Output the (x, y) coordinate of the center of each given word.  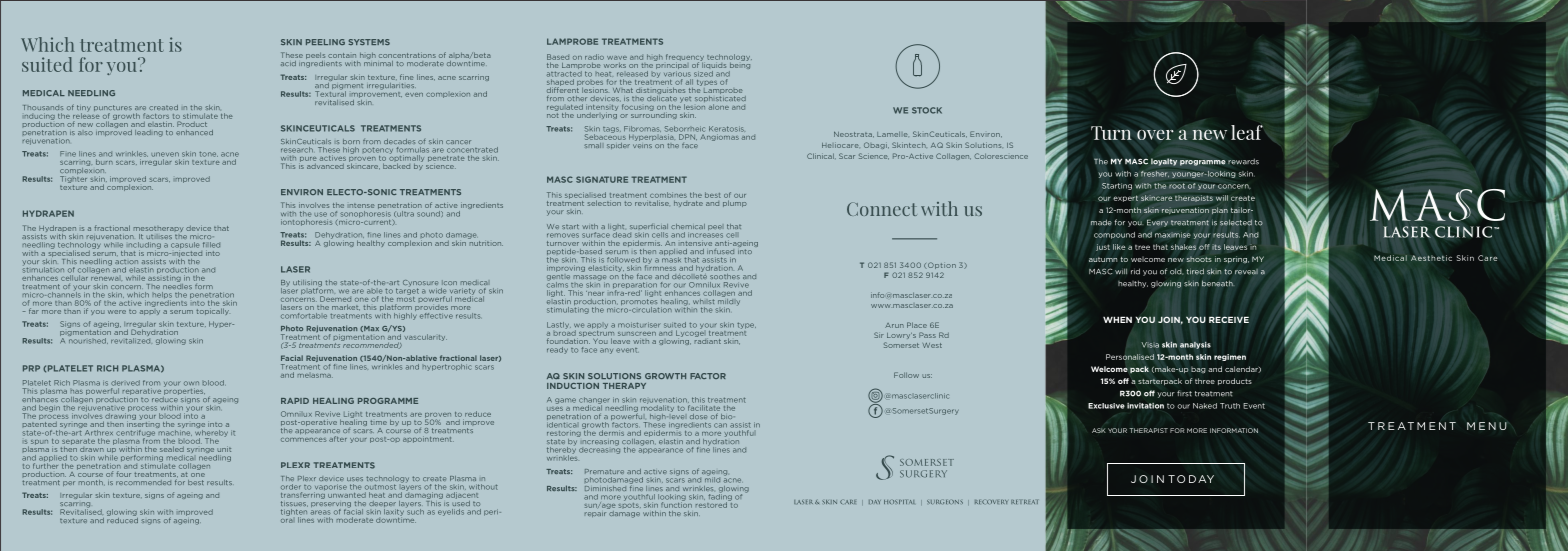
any (606, 351)
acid (288, 63)
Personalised (1130, 357)
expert (1125, 198)
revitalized (130, 339)
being (739, 66)
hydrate (688, 204)
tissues (294, 504)
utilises (159, 237)
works (615, 65)
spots (628, 505)
